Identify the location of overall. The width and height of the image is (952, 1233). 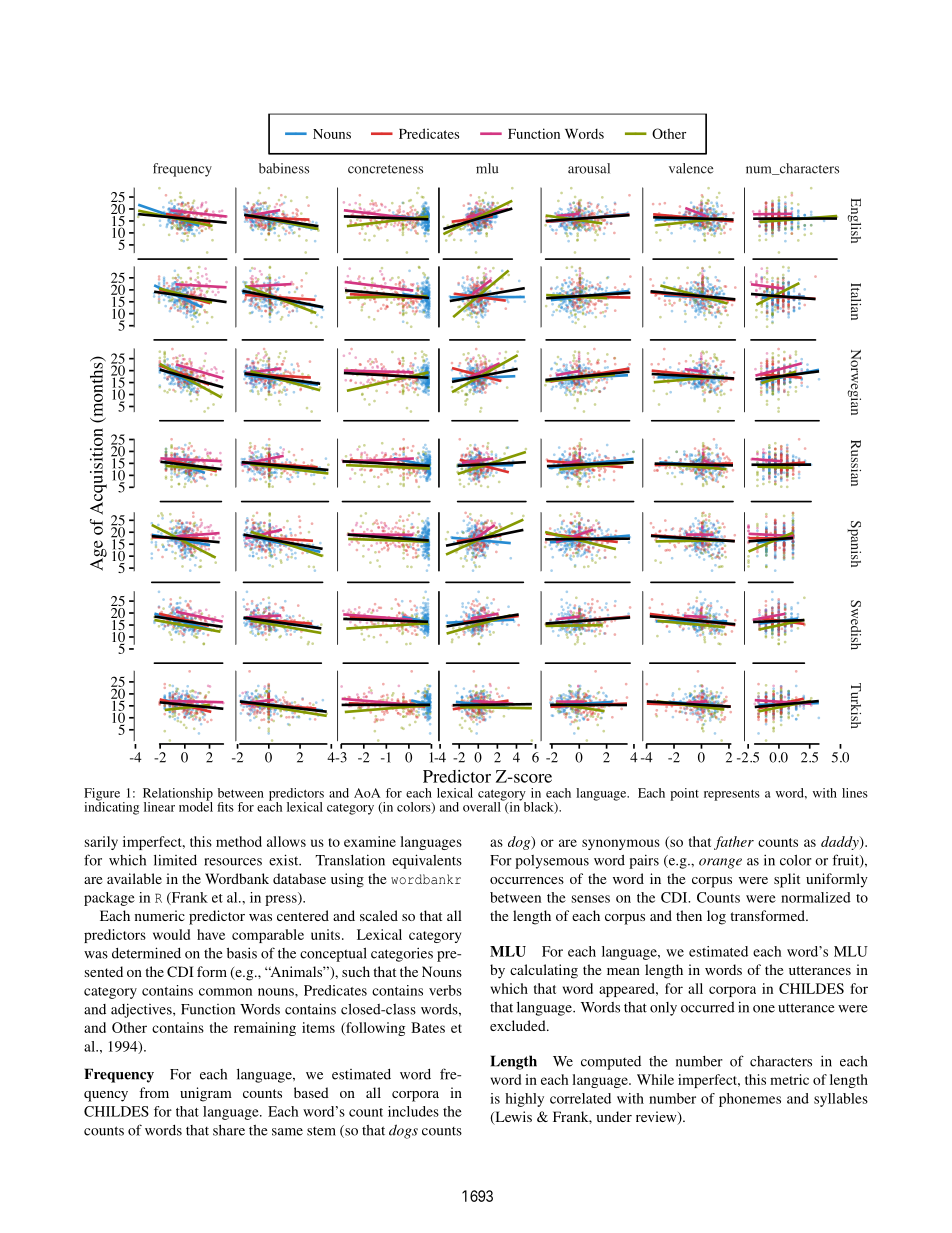
(483, 805).
